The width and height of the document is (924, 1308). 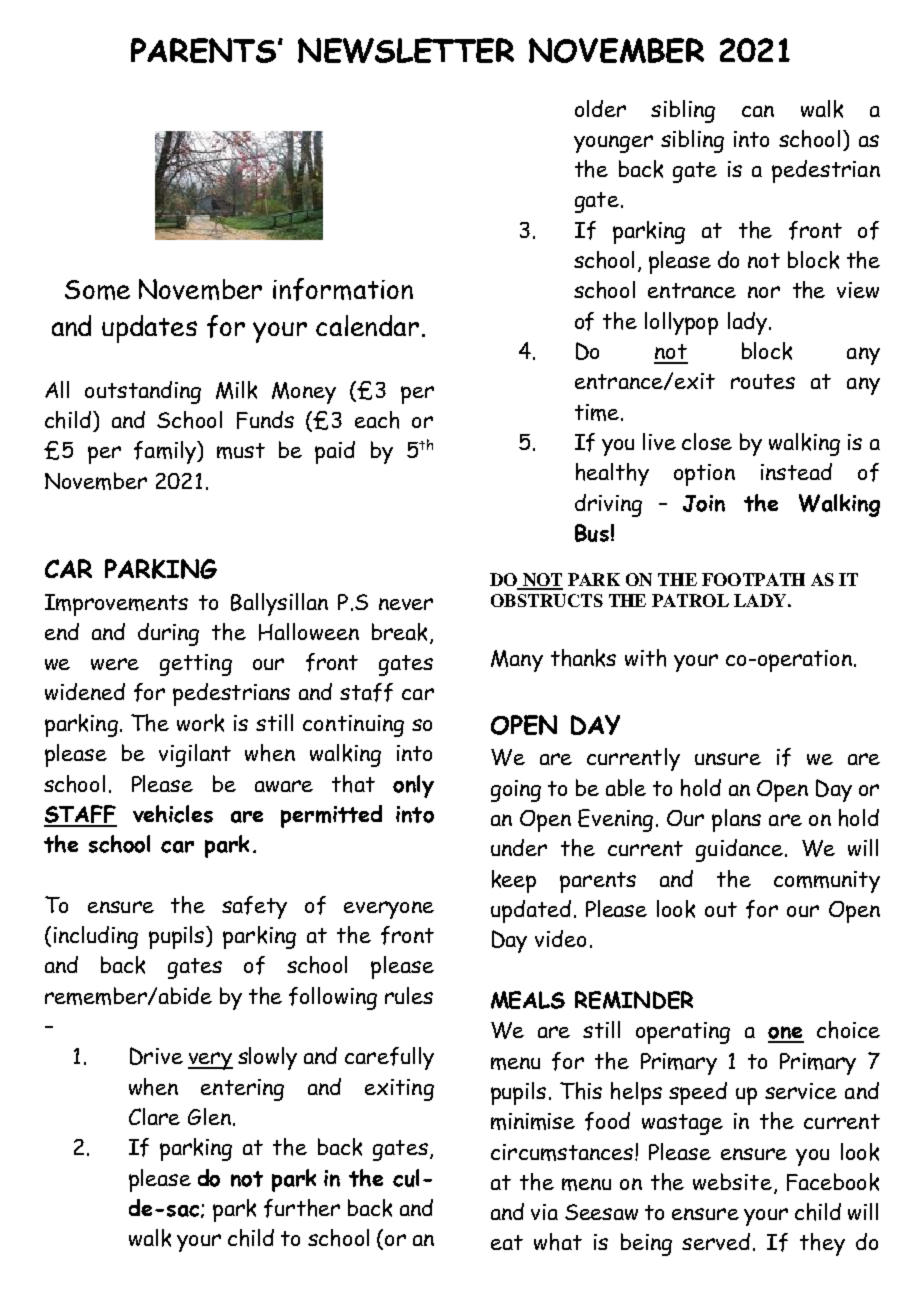 What do you see at coordinates (507, 1242) in the document?
I see `eat` at bounding box center [507, 1242].
